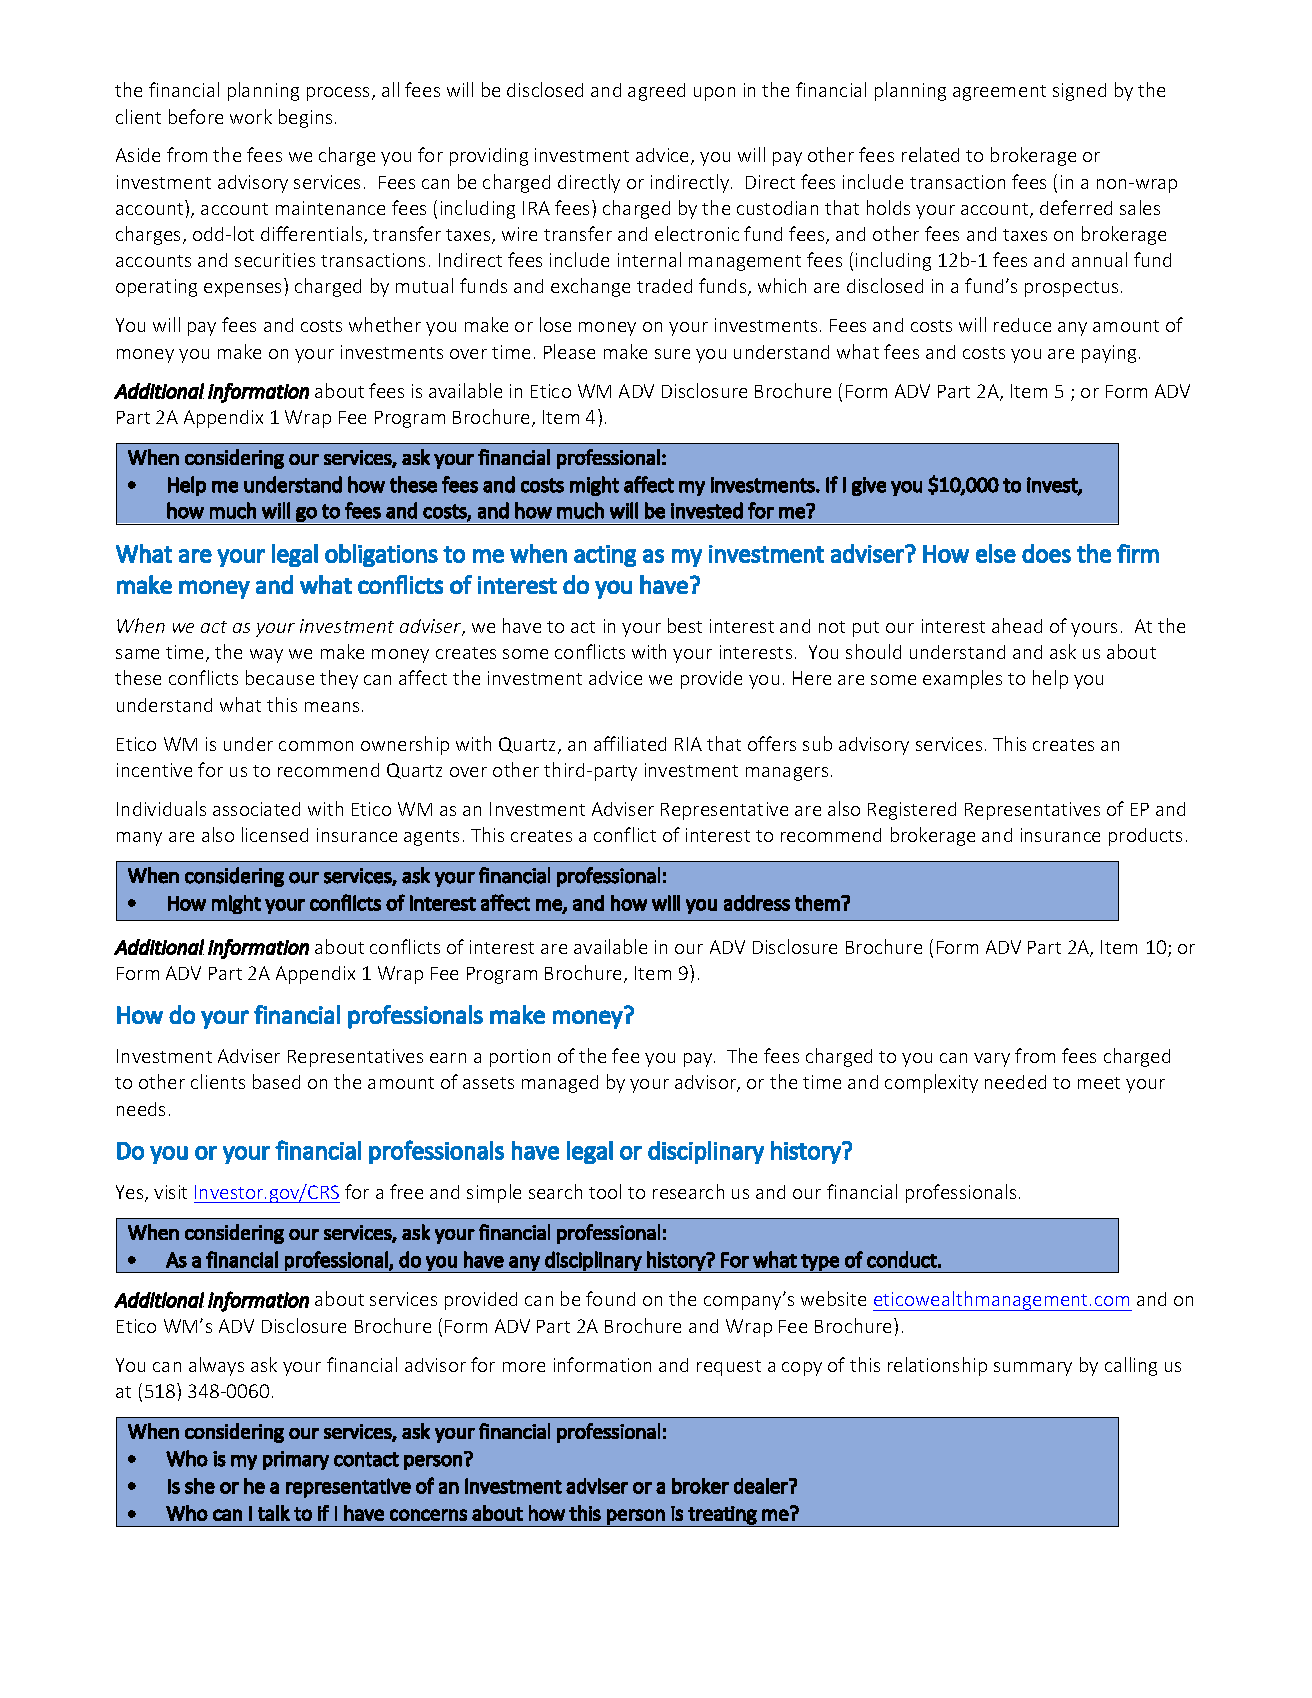  Describe the element at coordinates (685, 625) in the image. I see `best` at that location.
